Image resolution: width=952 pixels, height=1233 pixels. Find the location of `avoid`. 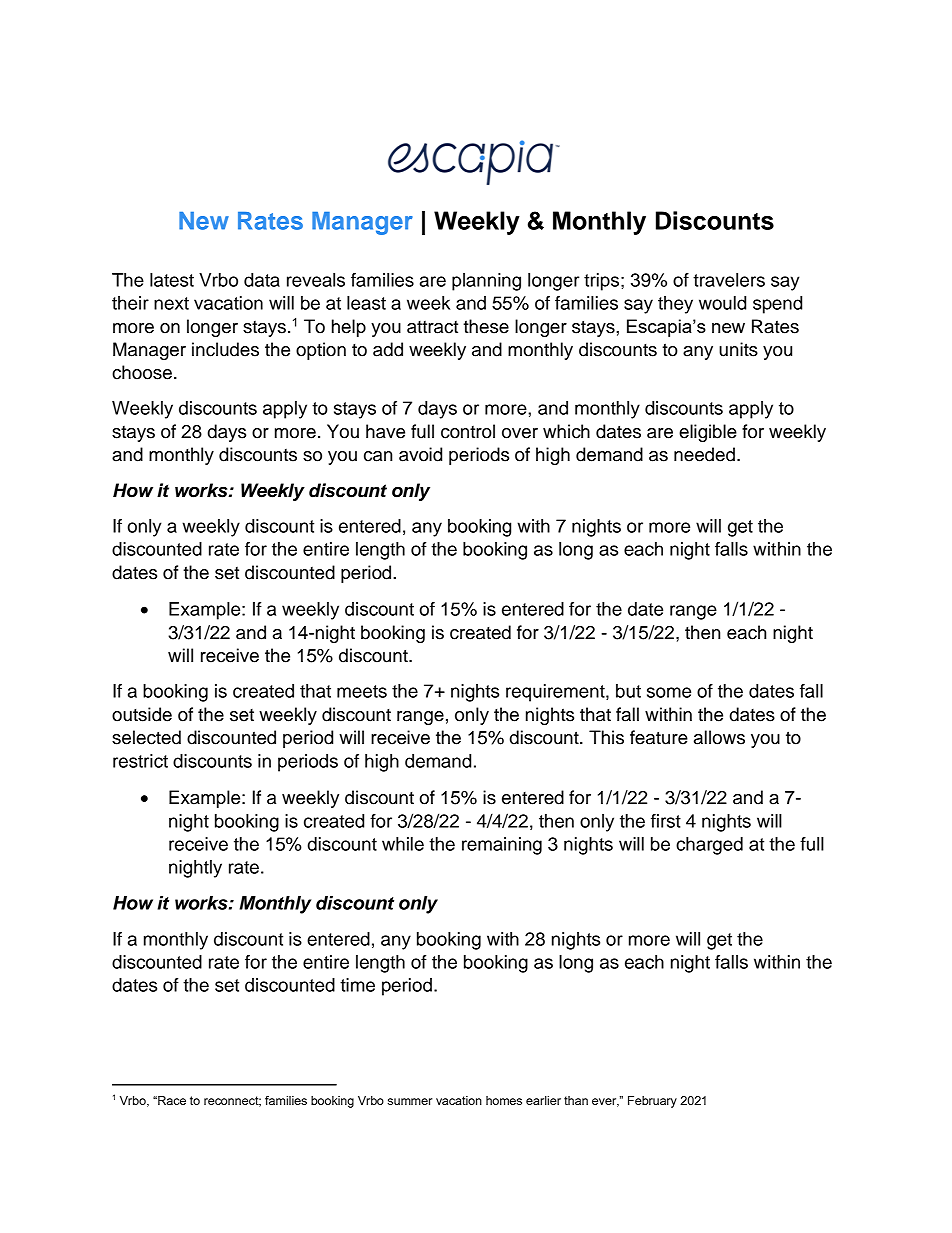

avoid is located at coordinates (420, 454).
